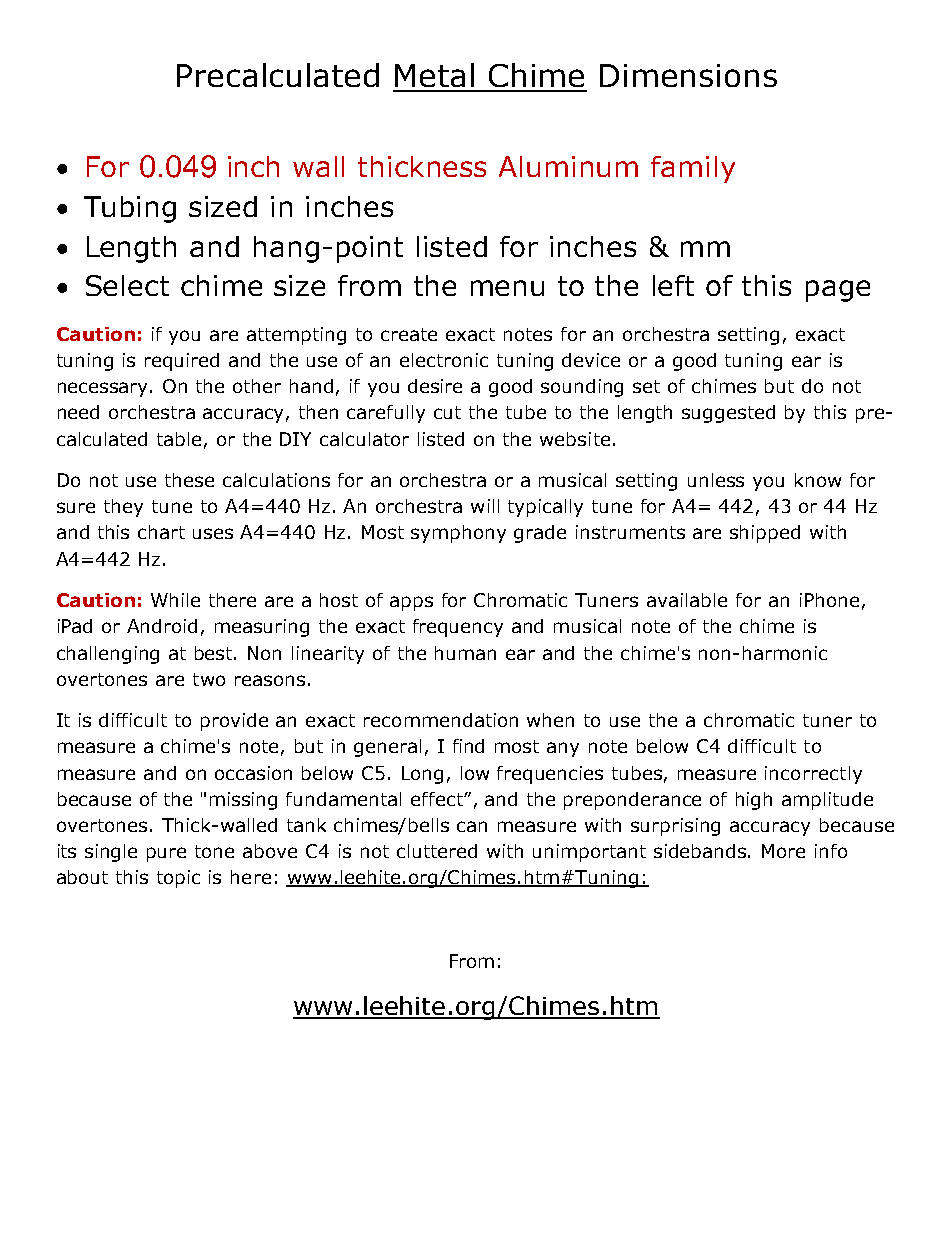  What do you see at coordinates (166, 854) in the document?
I see `pure` at bounding box center [166, 854].
